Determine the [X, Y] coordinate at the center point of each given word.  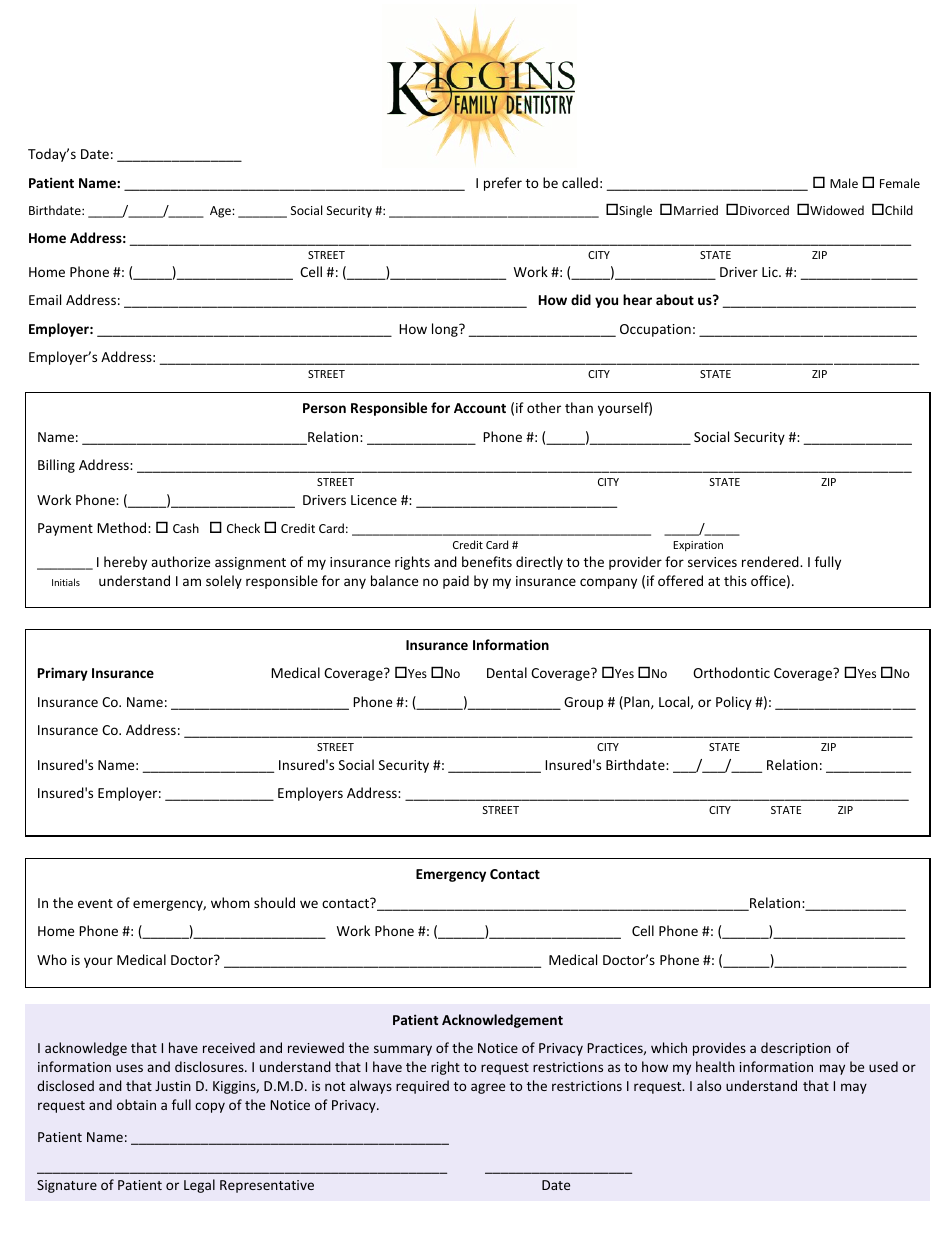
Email [45, 299]
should [274, 902]
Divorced [764, 210]
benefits [487, 561]
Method [123, 527]
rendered [771, 561]
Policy [734, 703]
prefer [503, 184]
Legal [199, 1186]
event [95, 903]
